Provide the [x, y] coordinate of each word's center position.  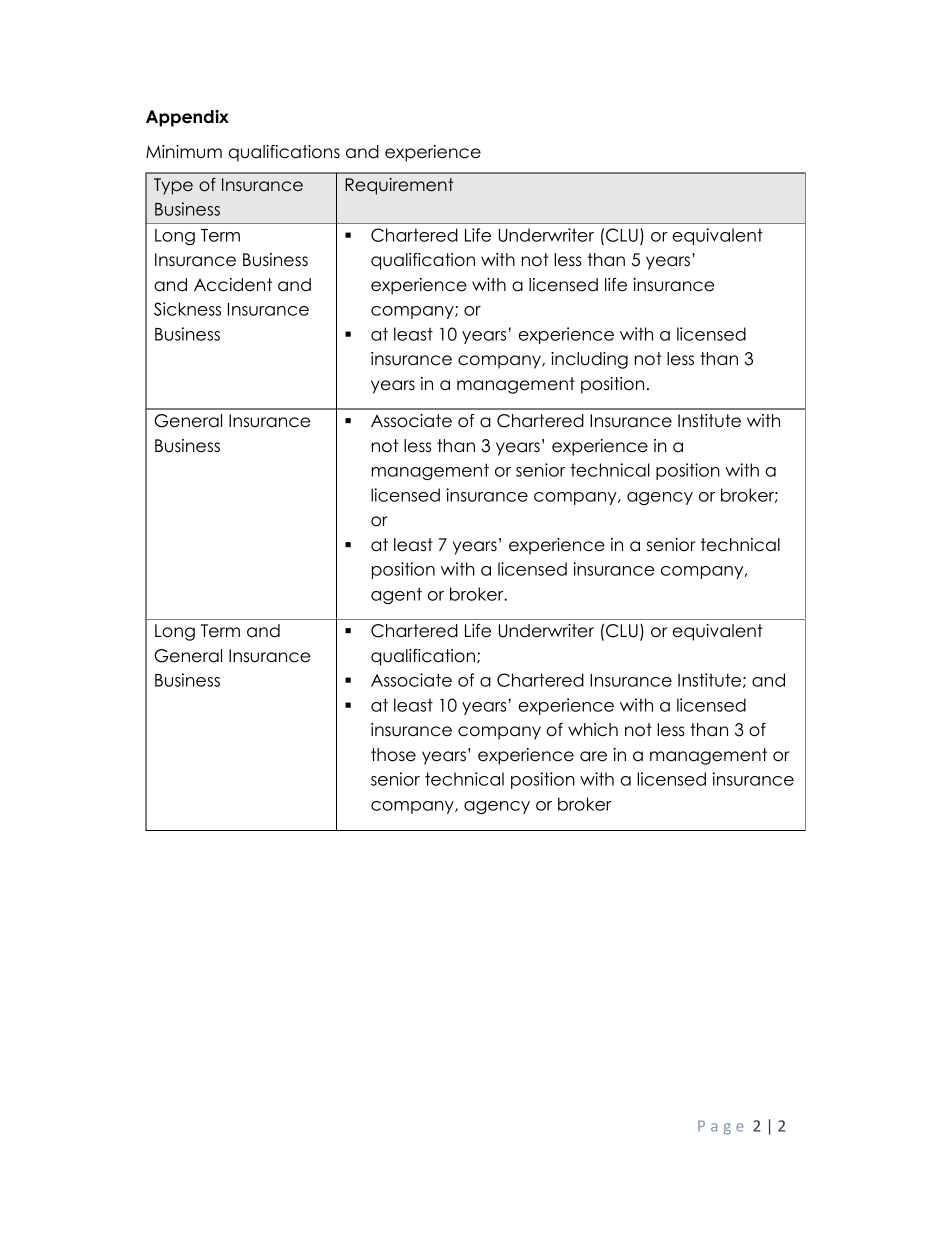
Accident [233, 285]
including [589, 360]
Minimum [184, 152]
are [593, 756]
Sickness [187, 309]
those [393, 755]
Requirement [399, 186]
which [593, 730]
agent [396, 595]
